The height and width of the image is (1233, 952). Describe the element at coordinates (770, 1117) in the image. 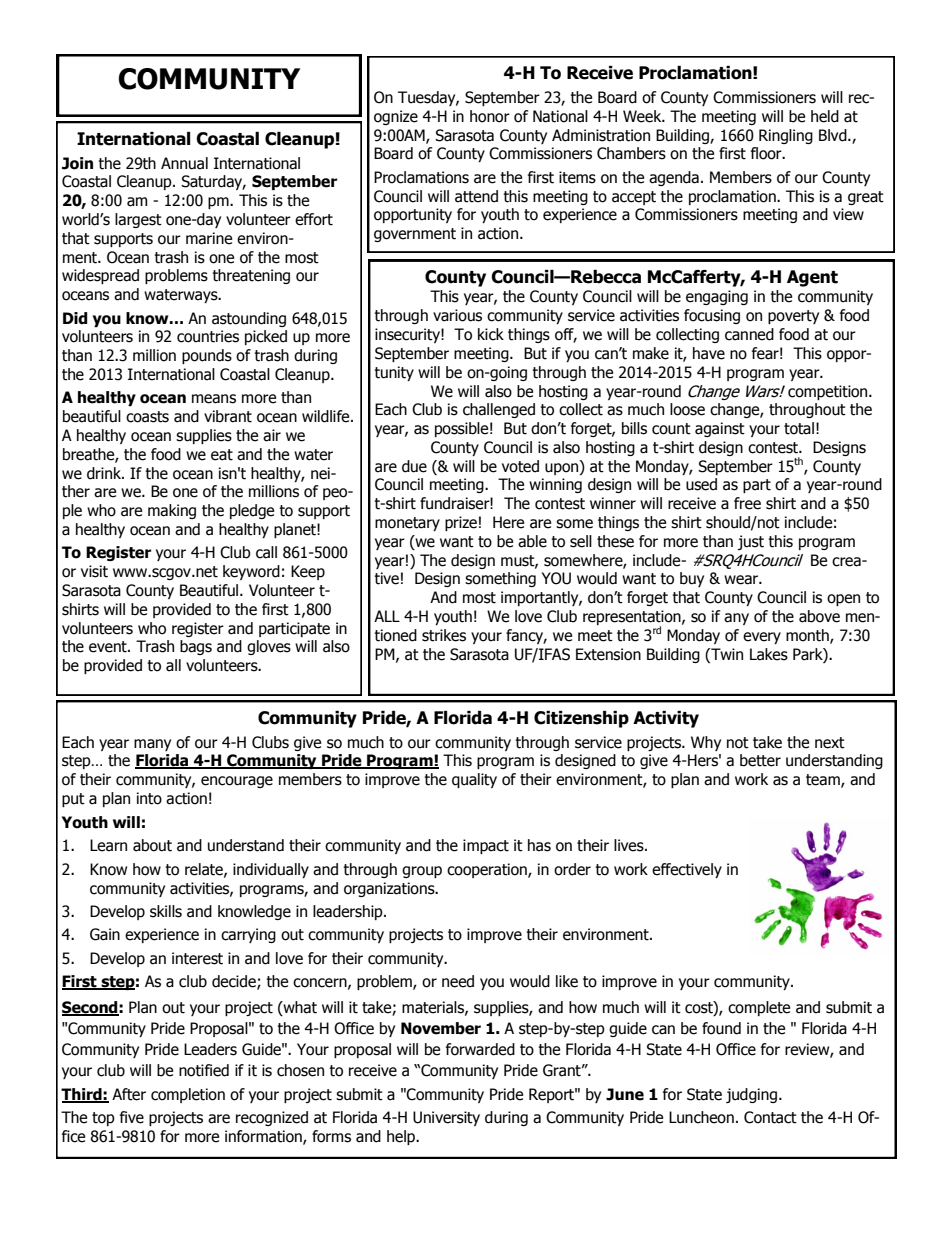

I see `Contact` at that location.
